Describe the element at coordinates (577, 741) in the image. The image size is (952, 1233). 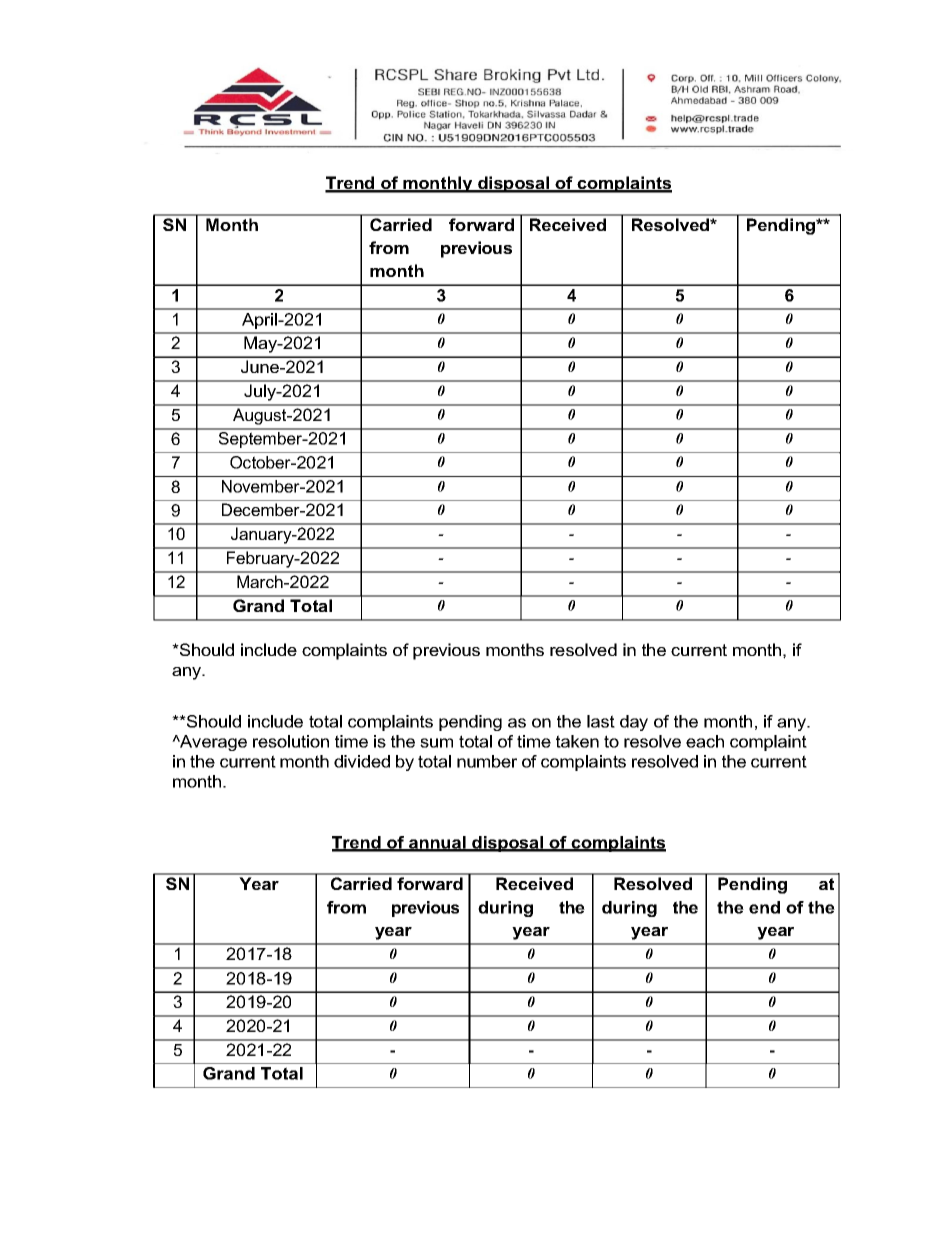
I see `taken` at that location.
